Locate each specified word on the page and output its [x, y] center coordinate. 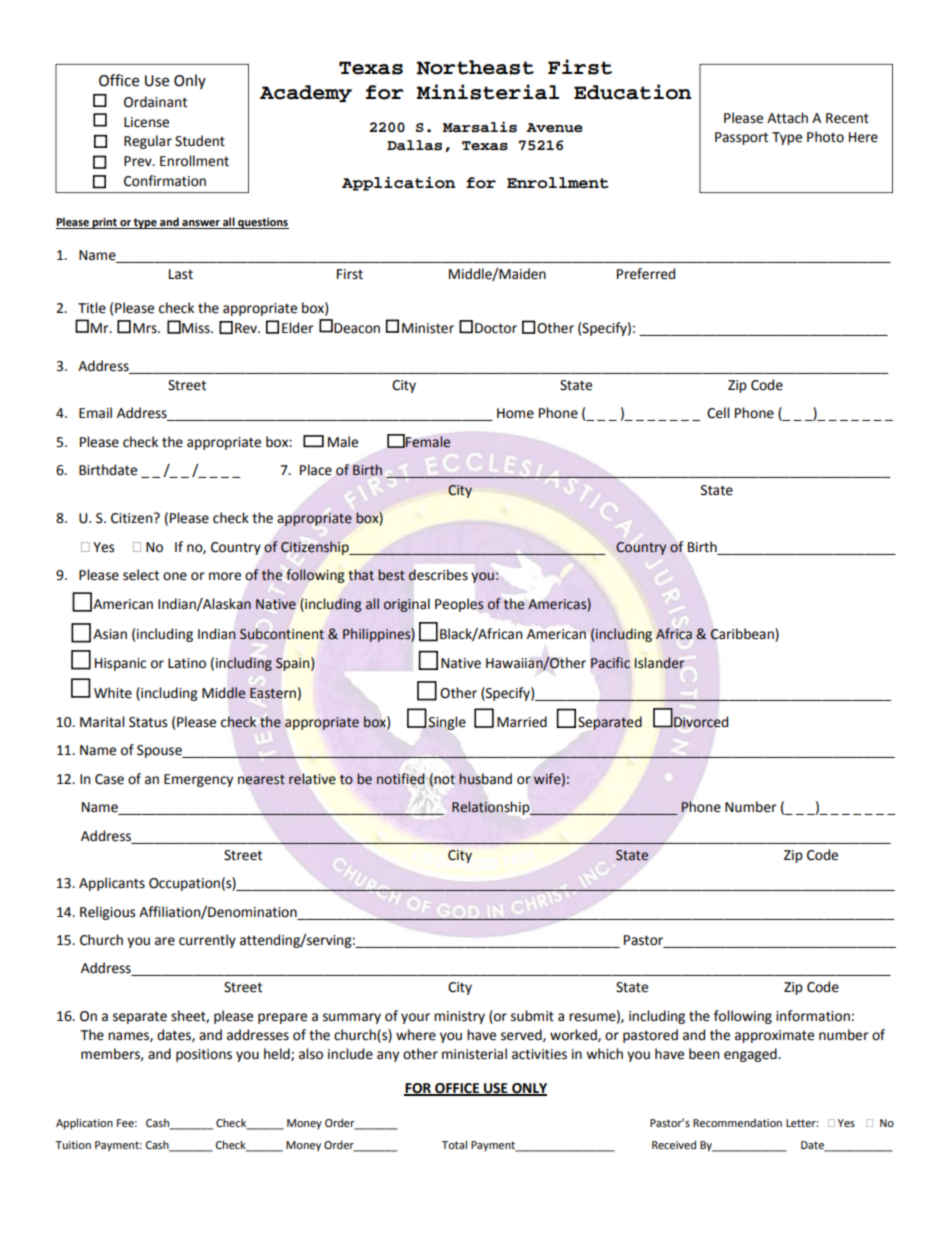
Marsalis [480, 127]
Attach [787, 118]
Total [454, 1144]
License [146, 122]
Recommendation [737, 1122]
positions [204, 1055]
